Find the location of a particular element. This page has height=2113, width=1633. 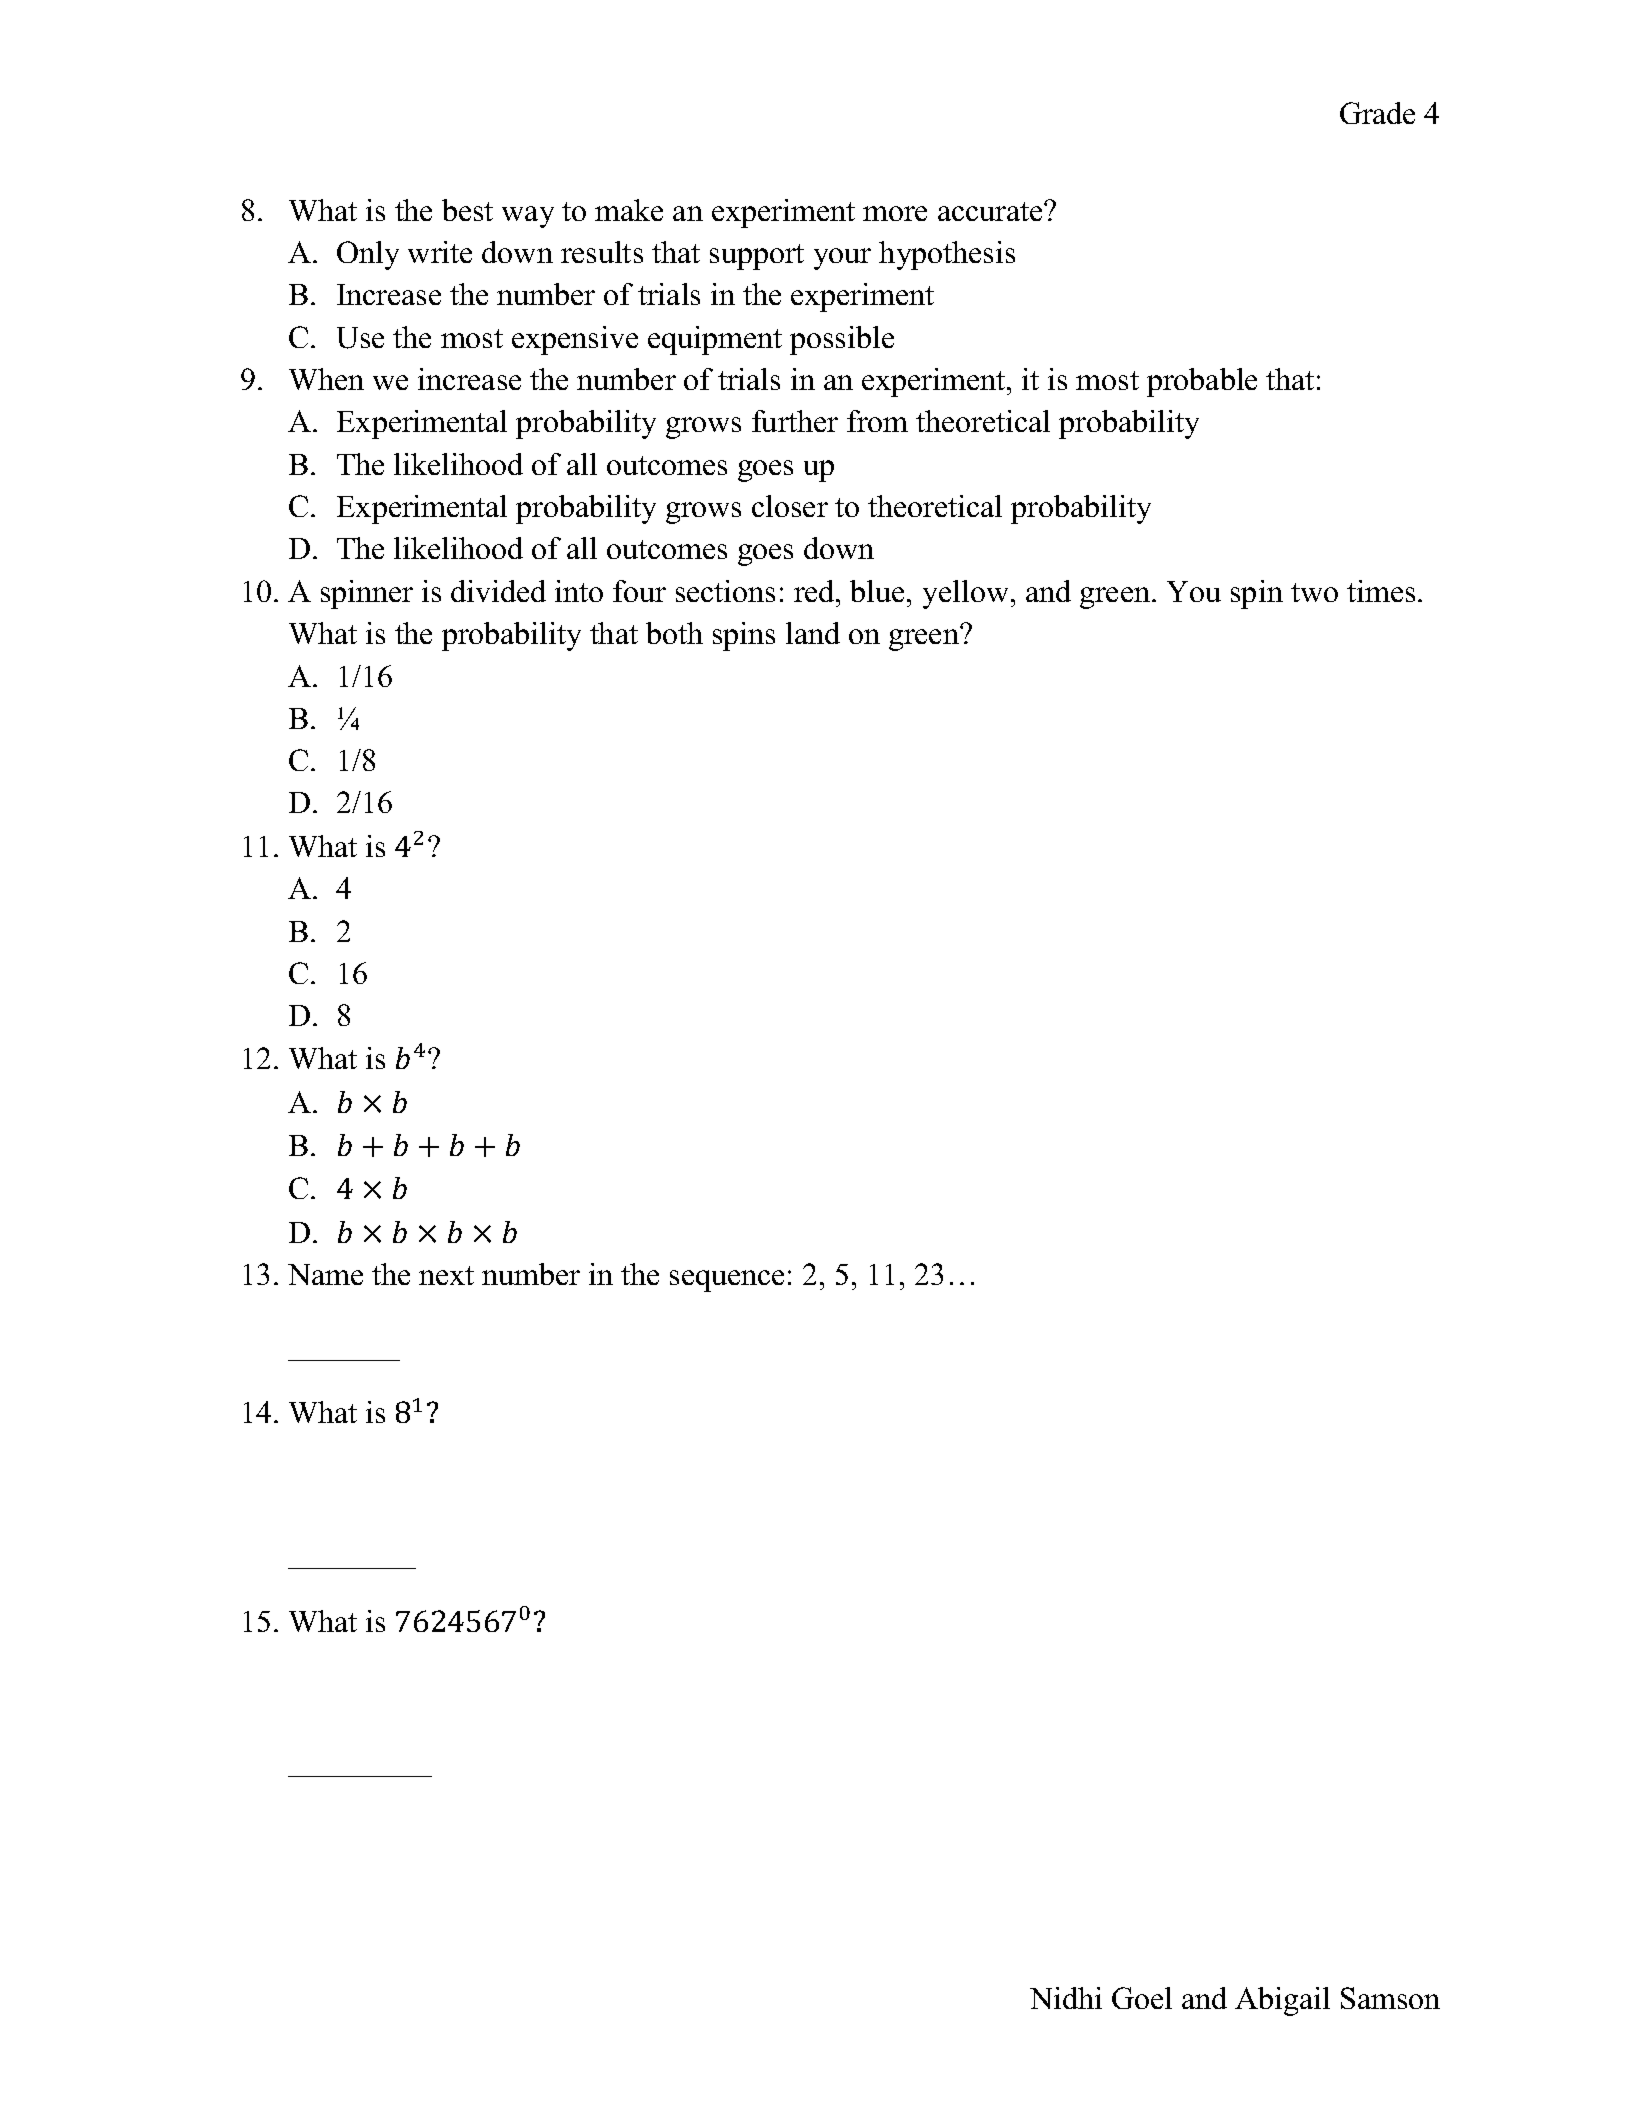

two is located at coordinates (1314, 592).
